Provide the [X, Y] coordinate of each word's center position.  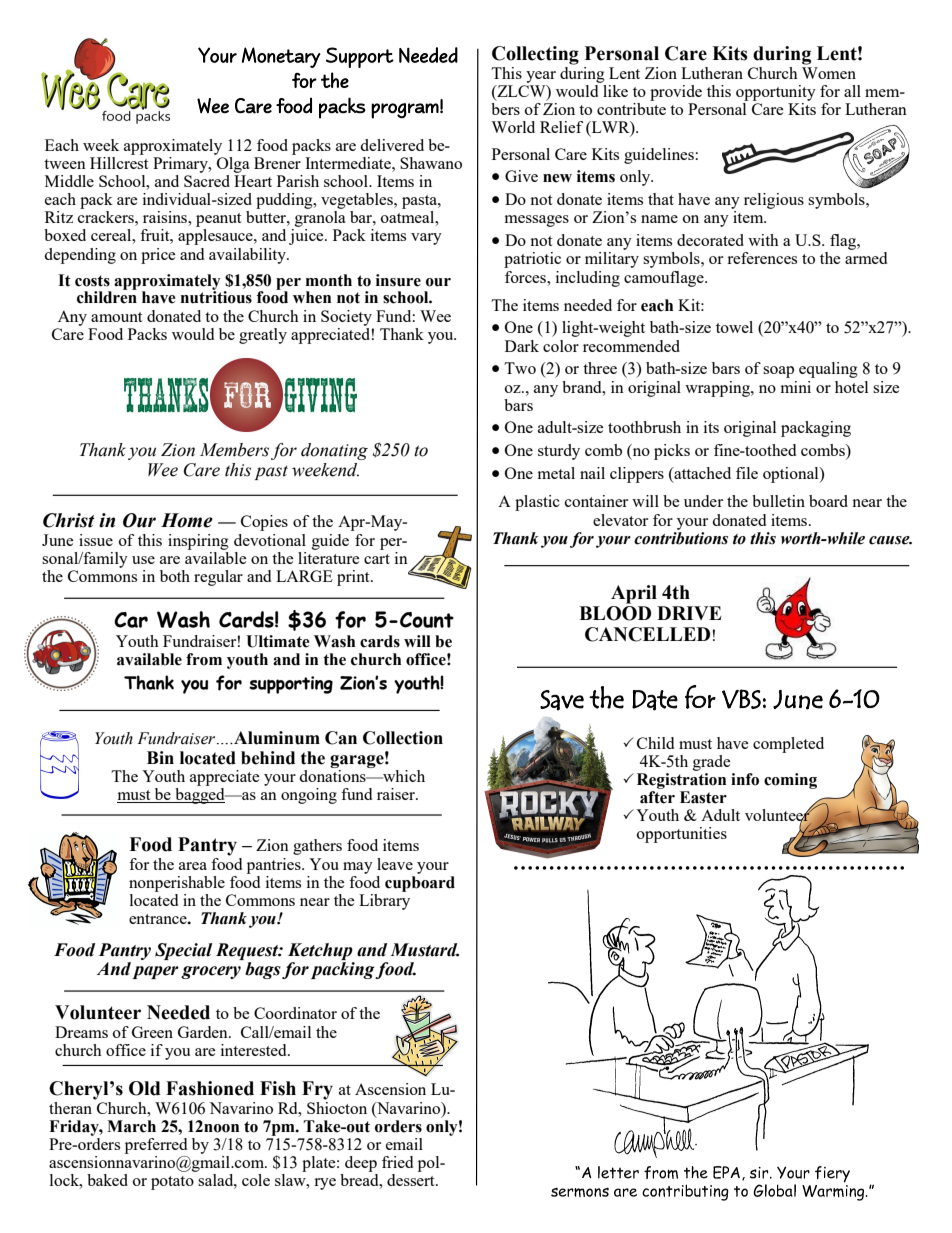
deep [361, 1164]
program [405, 111]
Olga [232, 163]
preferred [156, 1146]
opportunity [776, 93]
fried [397, 1162]
